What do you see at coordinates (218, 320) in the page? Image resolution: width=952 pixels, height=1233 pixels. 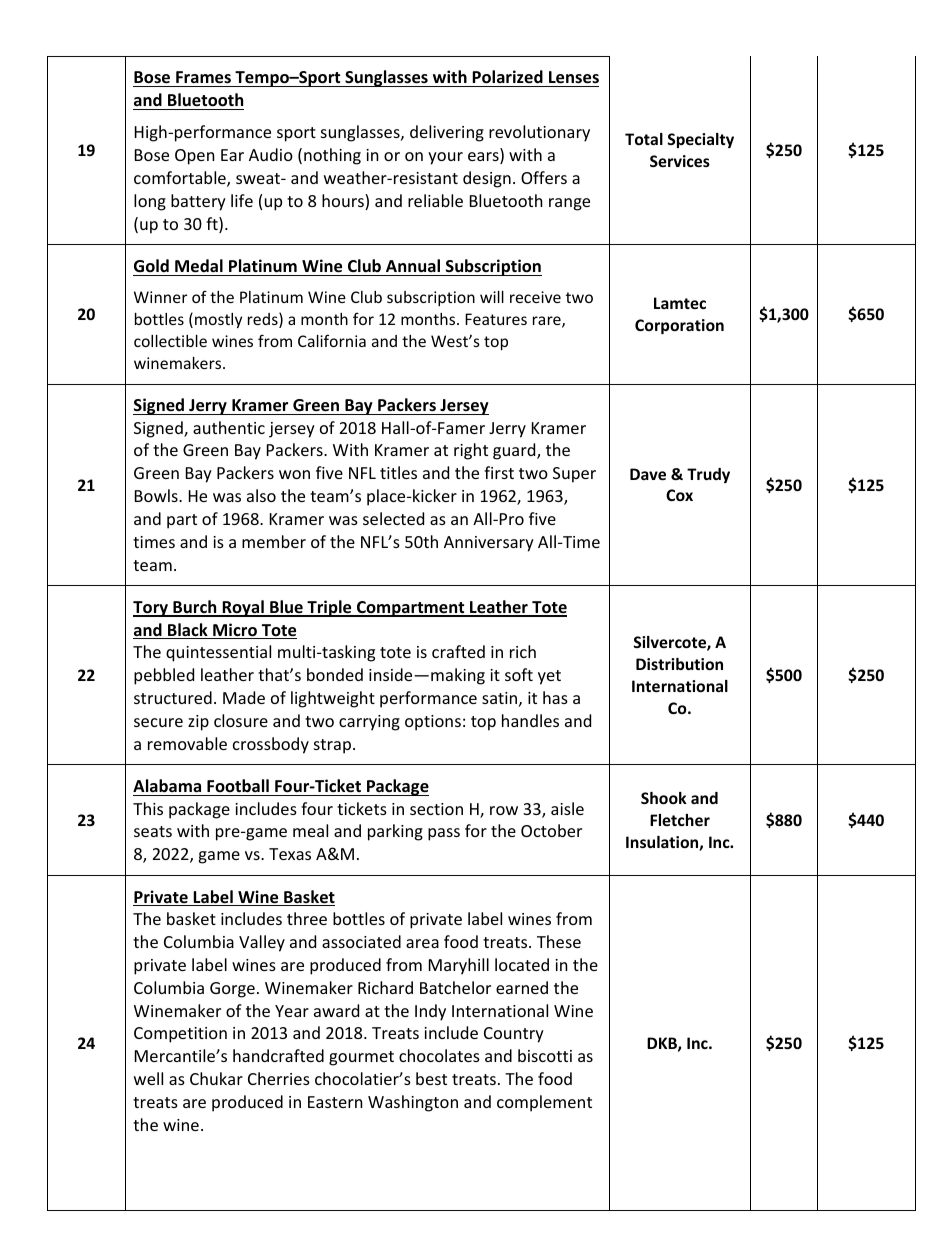 I see `mostly` at bounding box center [218, 320].
